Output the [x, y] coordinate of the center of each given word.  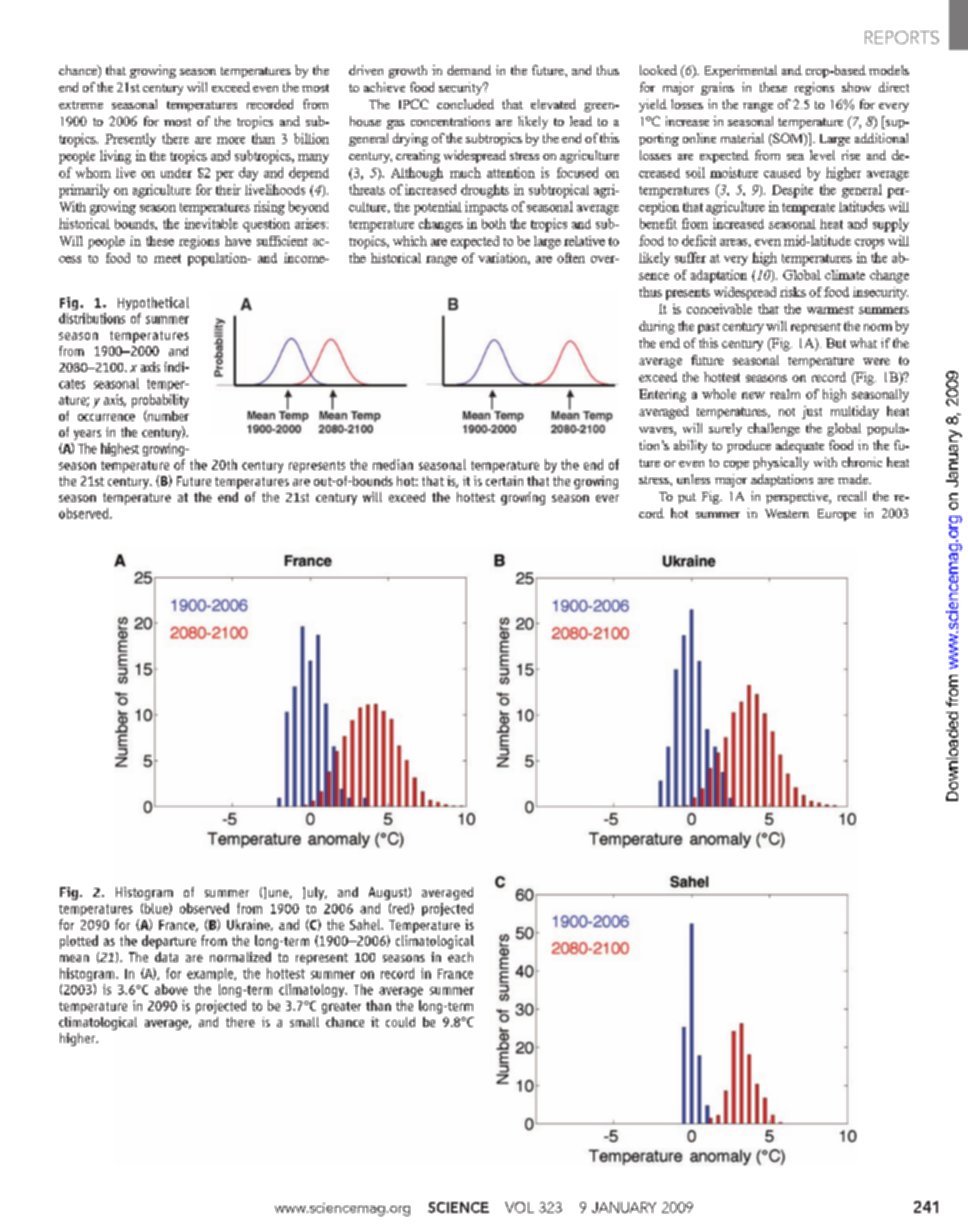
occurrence [106, 417]
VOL [519, 1207]
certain [504, 481]
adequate [800, 446]
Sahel [366, 924]
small [304, 1022]
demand [469, 70]
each [460, 957]
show [856, 87]
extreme [81, 105]
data [166, 957]
